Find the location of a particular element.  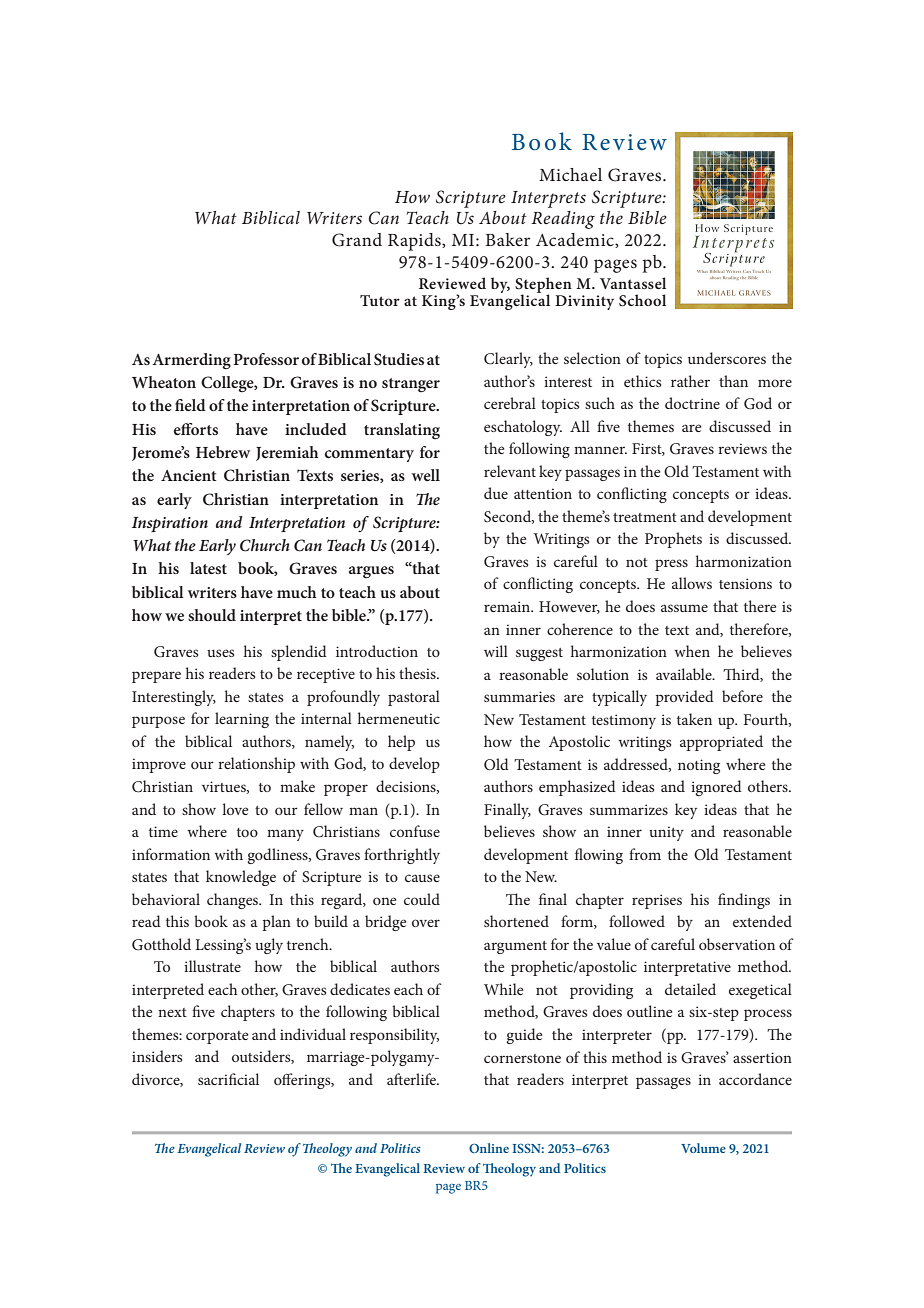

Prophets is located at coordinates (673, 540).
